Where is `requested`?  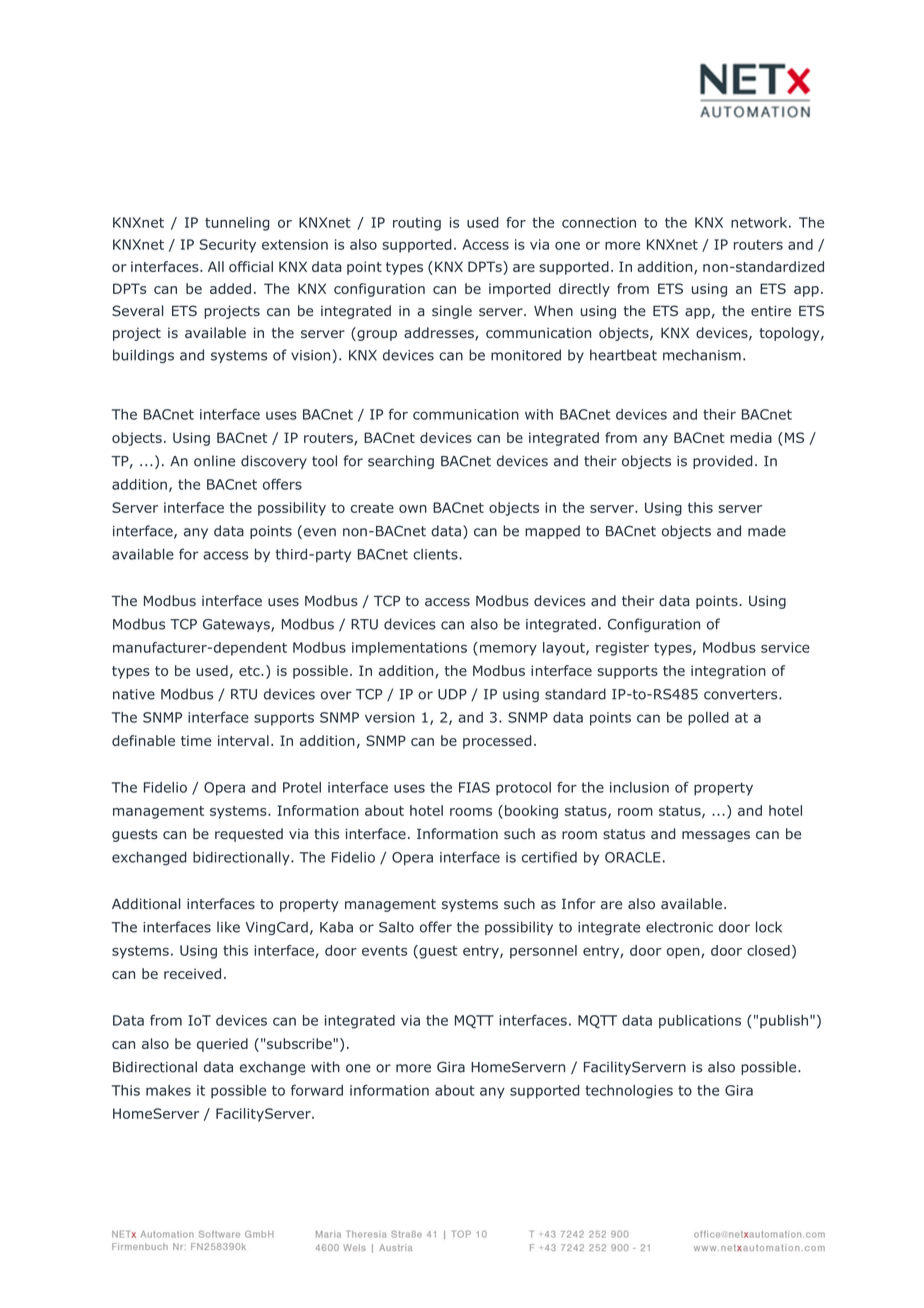
requested is located at coordinates (249, 835).
